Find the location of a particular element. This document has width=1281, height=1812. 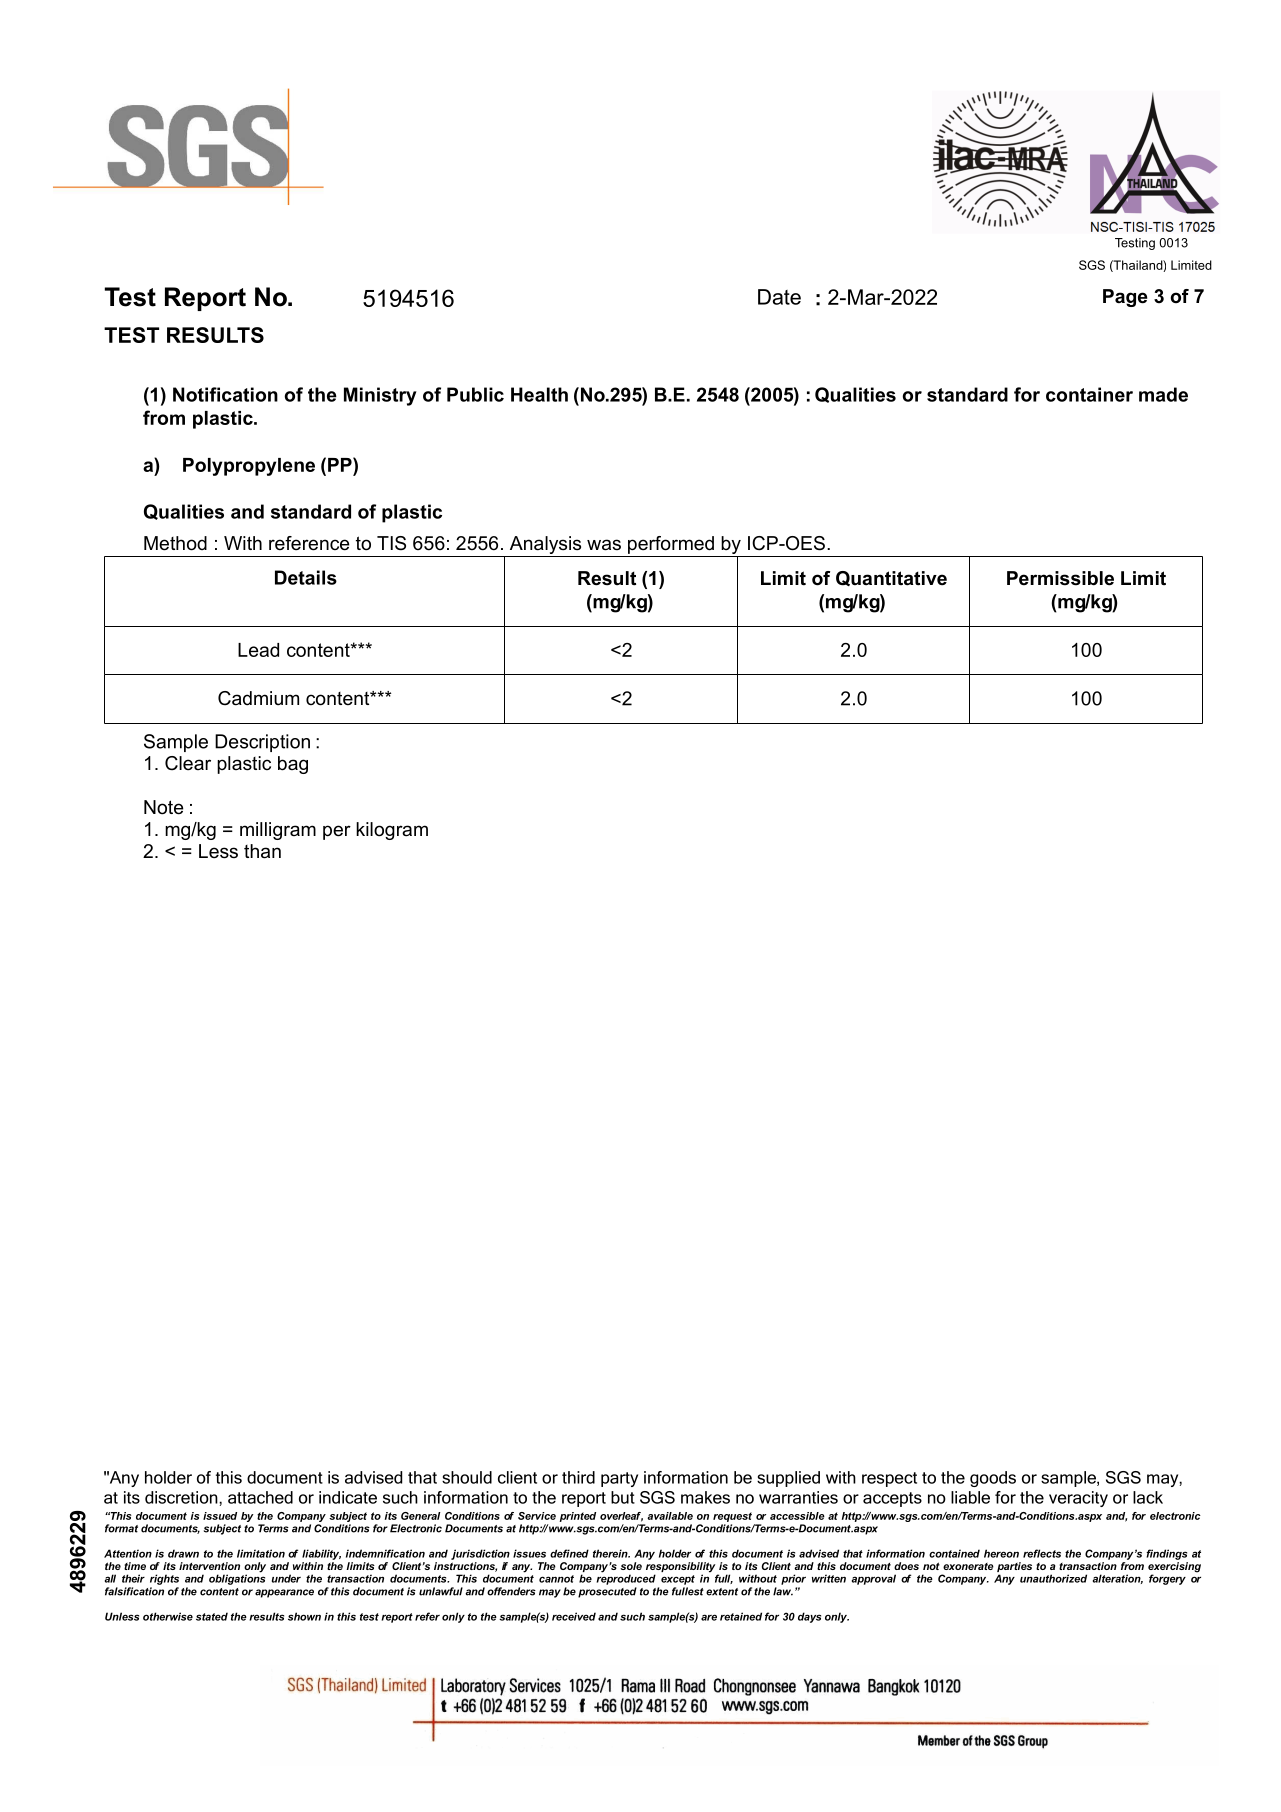

Health is located at coordinates (539, 394).
